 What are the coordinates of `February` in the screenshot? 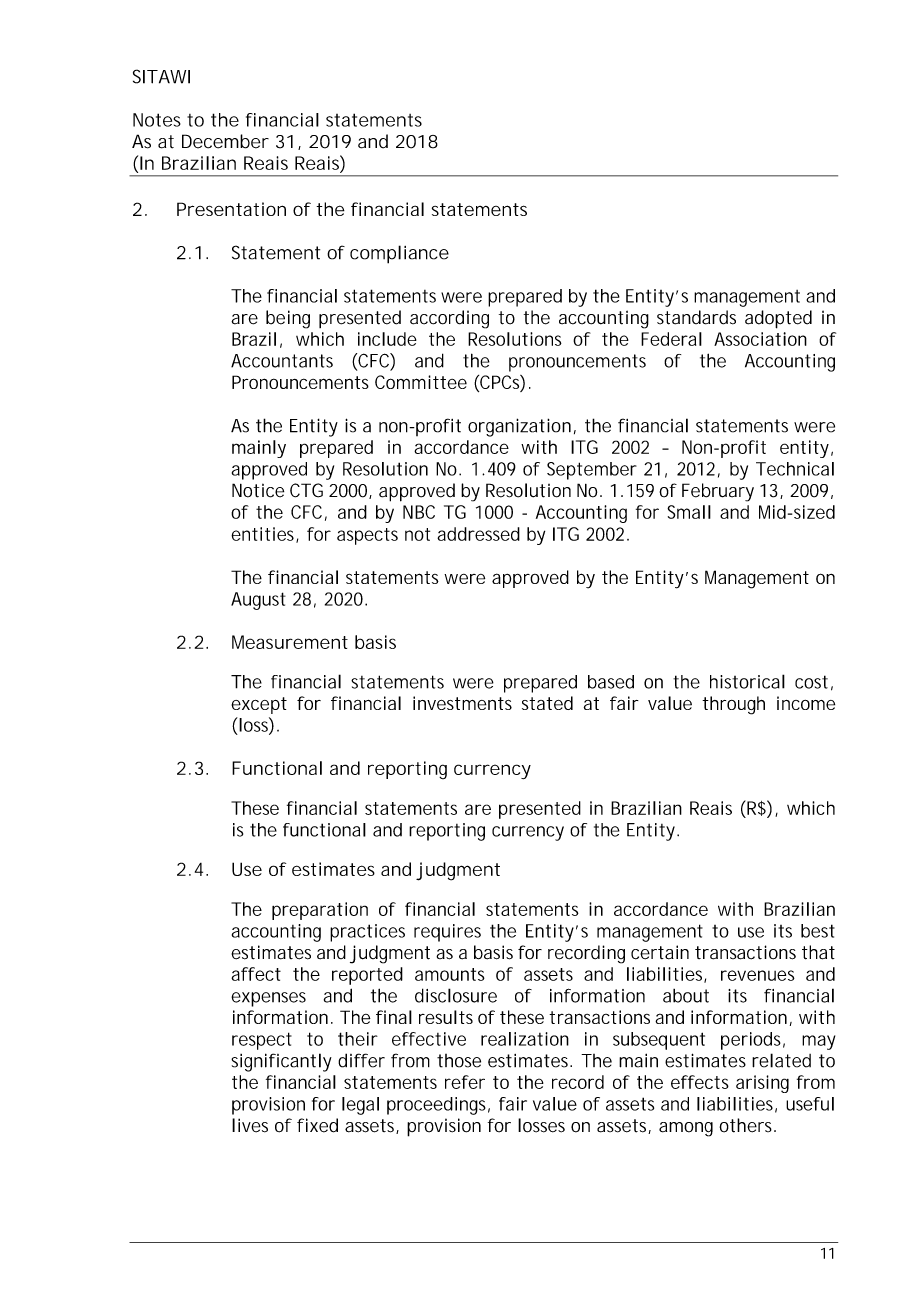 It's located at (718, 492).
